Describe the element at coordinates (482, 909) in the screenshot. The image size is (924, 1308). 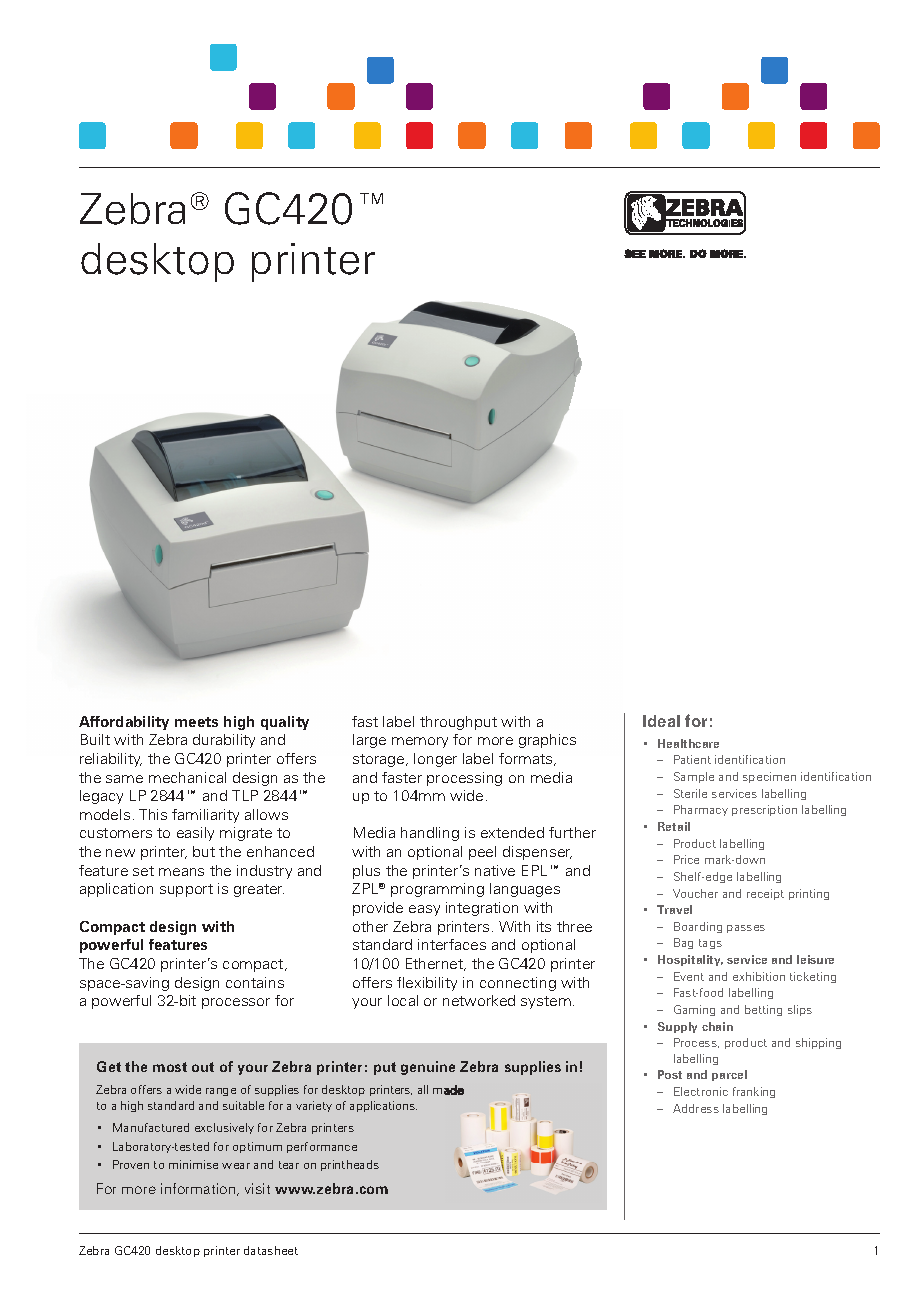
I see `integration` at that location.
